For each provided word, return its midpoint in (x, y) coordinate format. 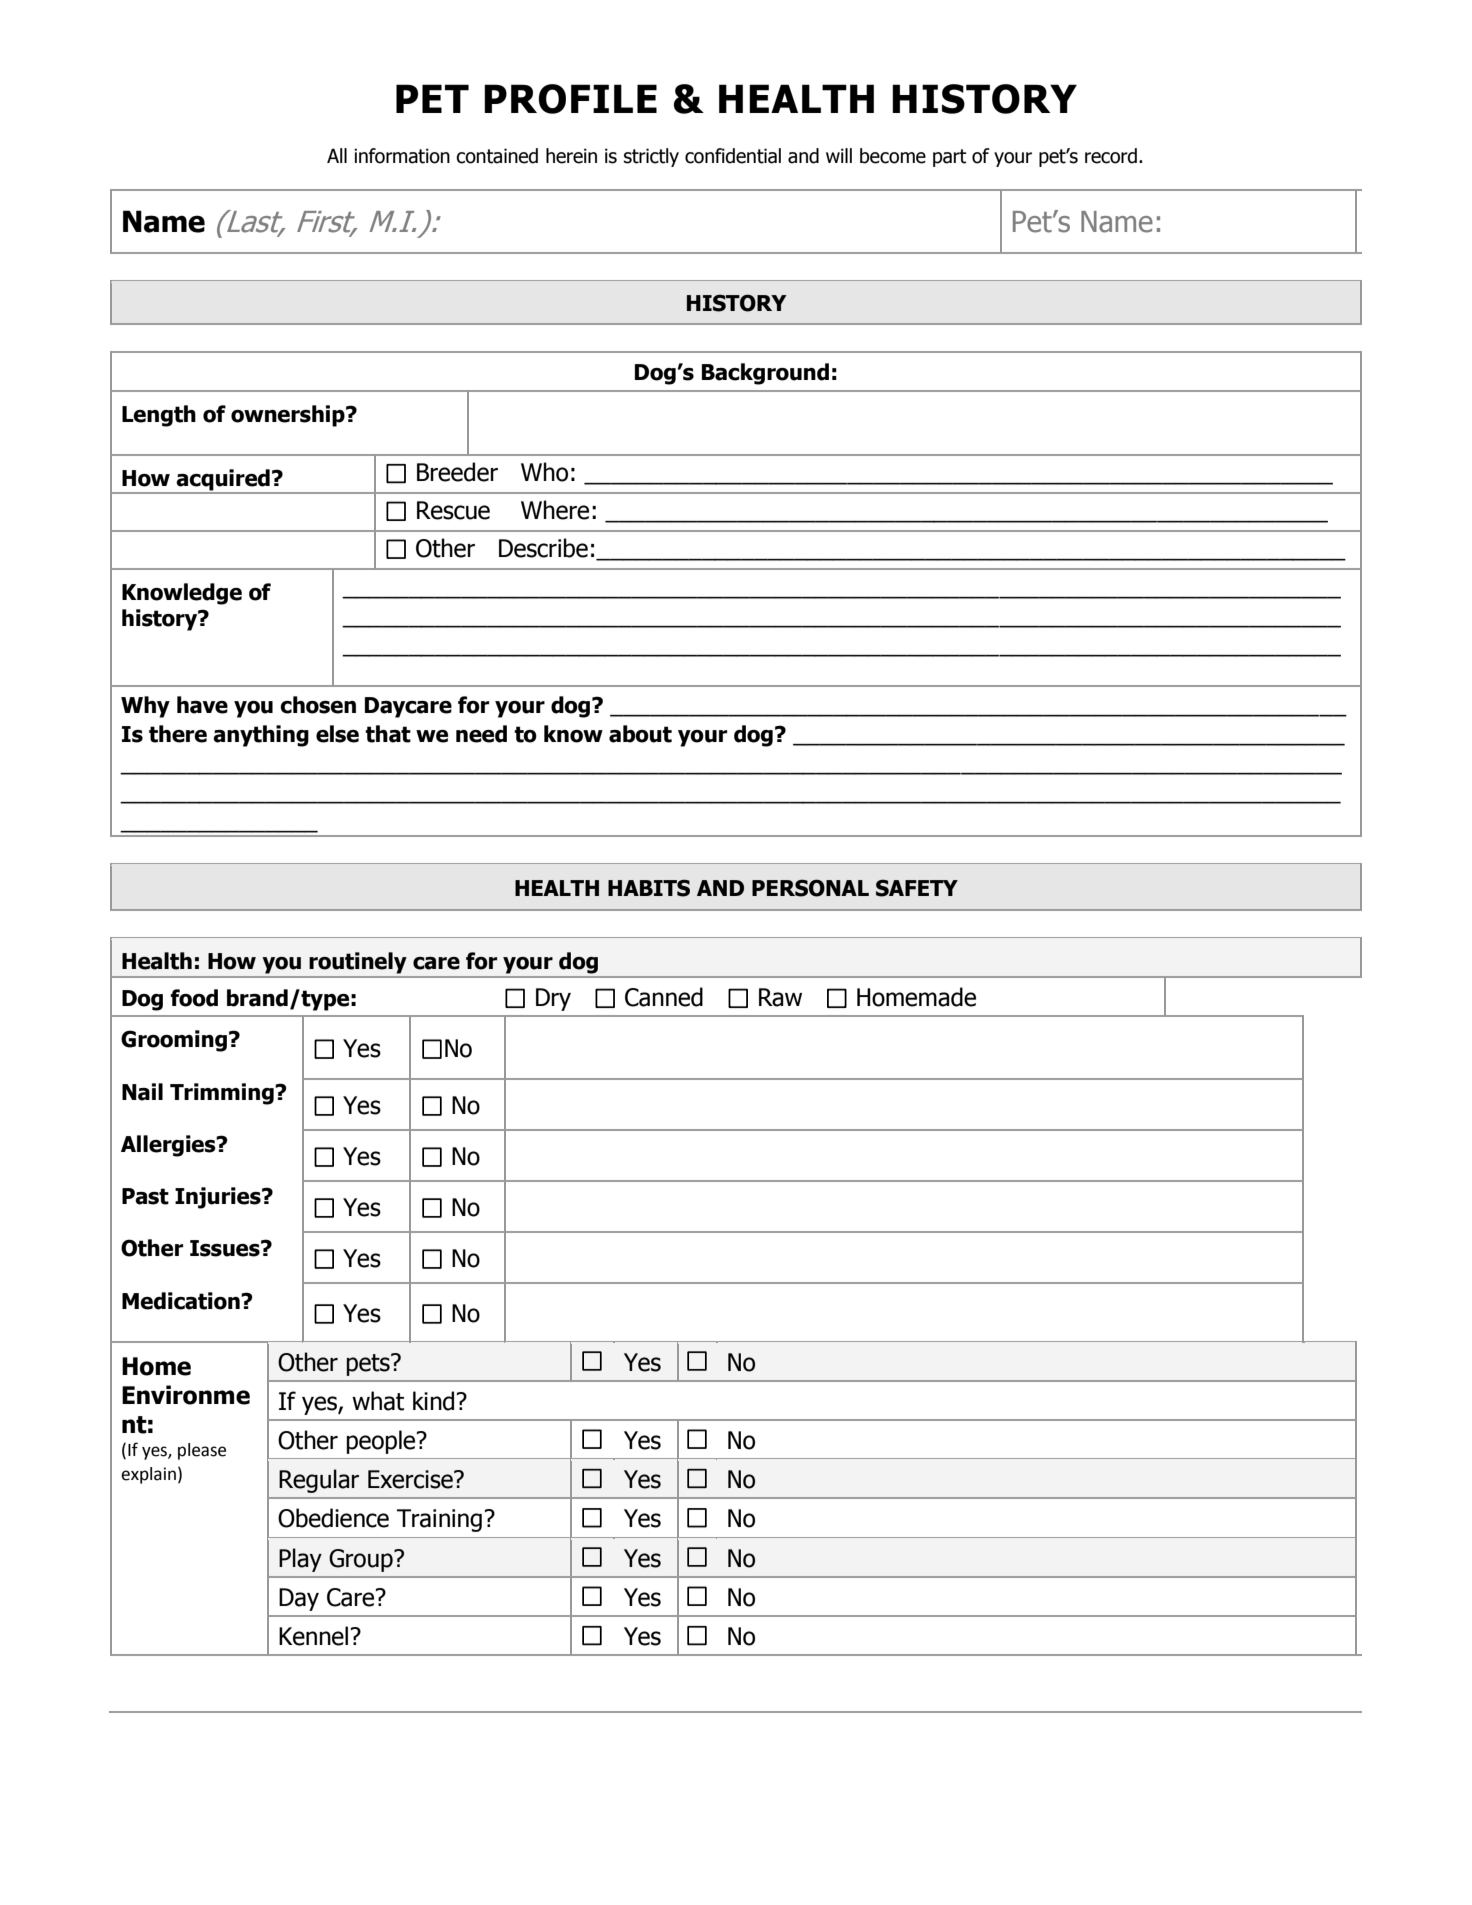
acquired (223, 481)
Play (300, 1560)
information (402, 156)
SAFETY (917, 888)
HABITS (649, 888)
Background (765, 374)
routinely (358, 963)
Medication (182, 1301)
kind (433, 1401)
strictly (651, 157)
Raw (780, 997)
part (950, 158)
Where (555, 510)
